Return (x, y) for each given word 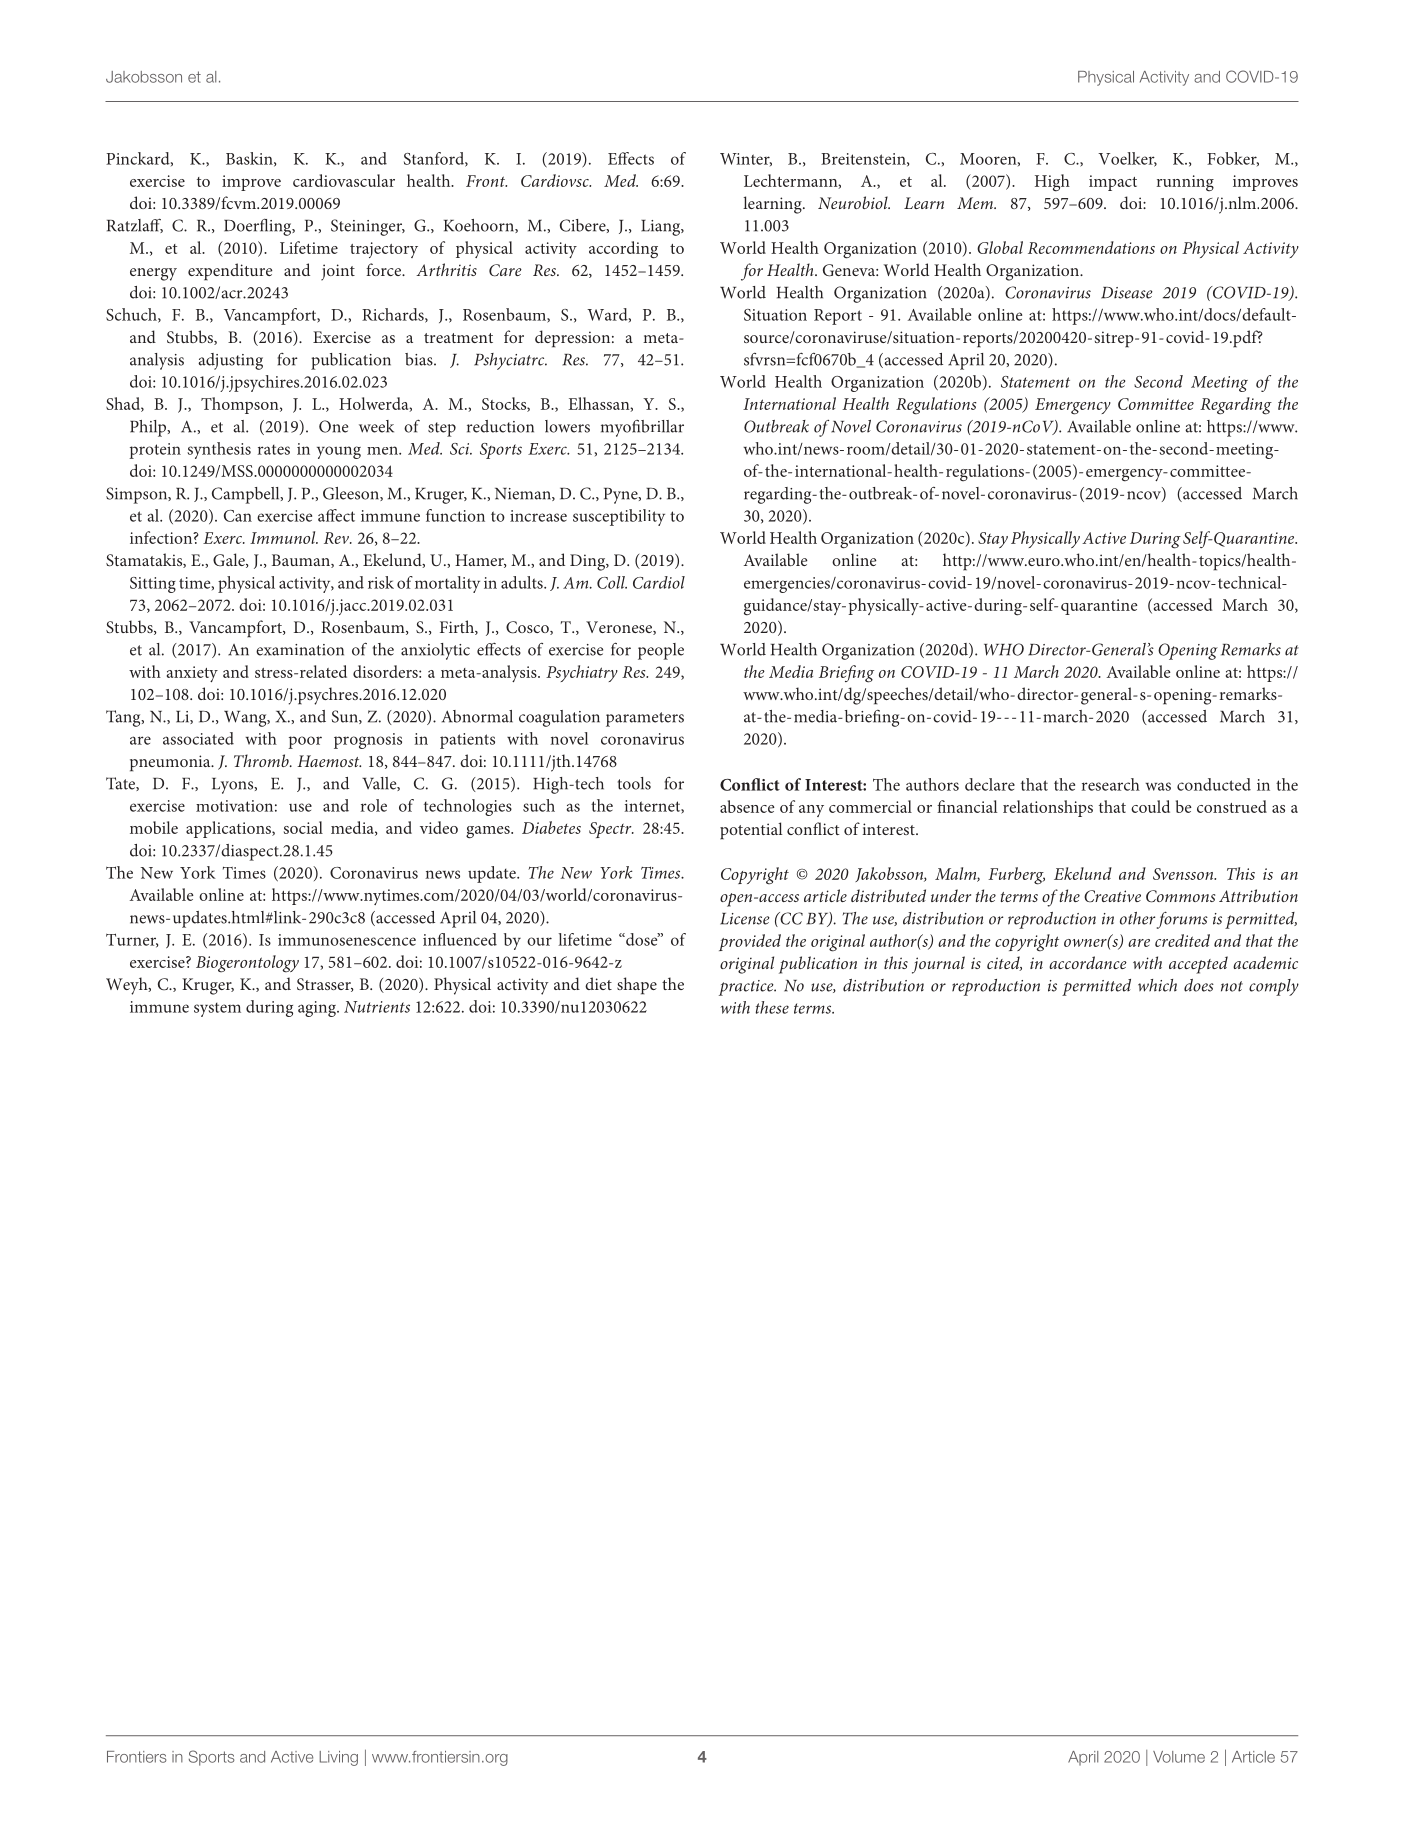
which (1157, 985)
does (1199, 985)
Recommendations (1091, 247)
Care (505, 270)
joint (338, 272)
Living (338, 1758)
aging (318, 1009)
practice (747, 988)
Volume (1179, 1757)
